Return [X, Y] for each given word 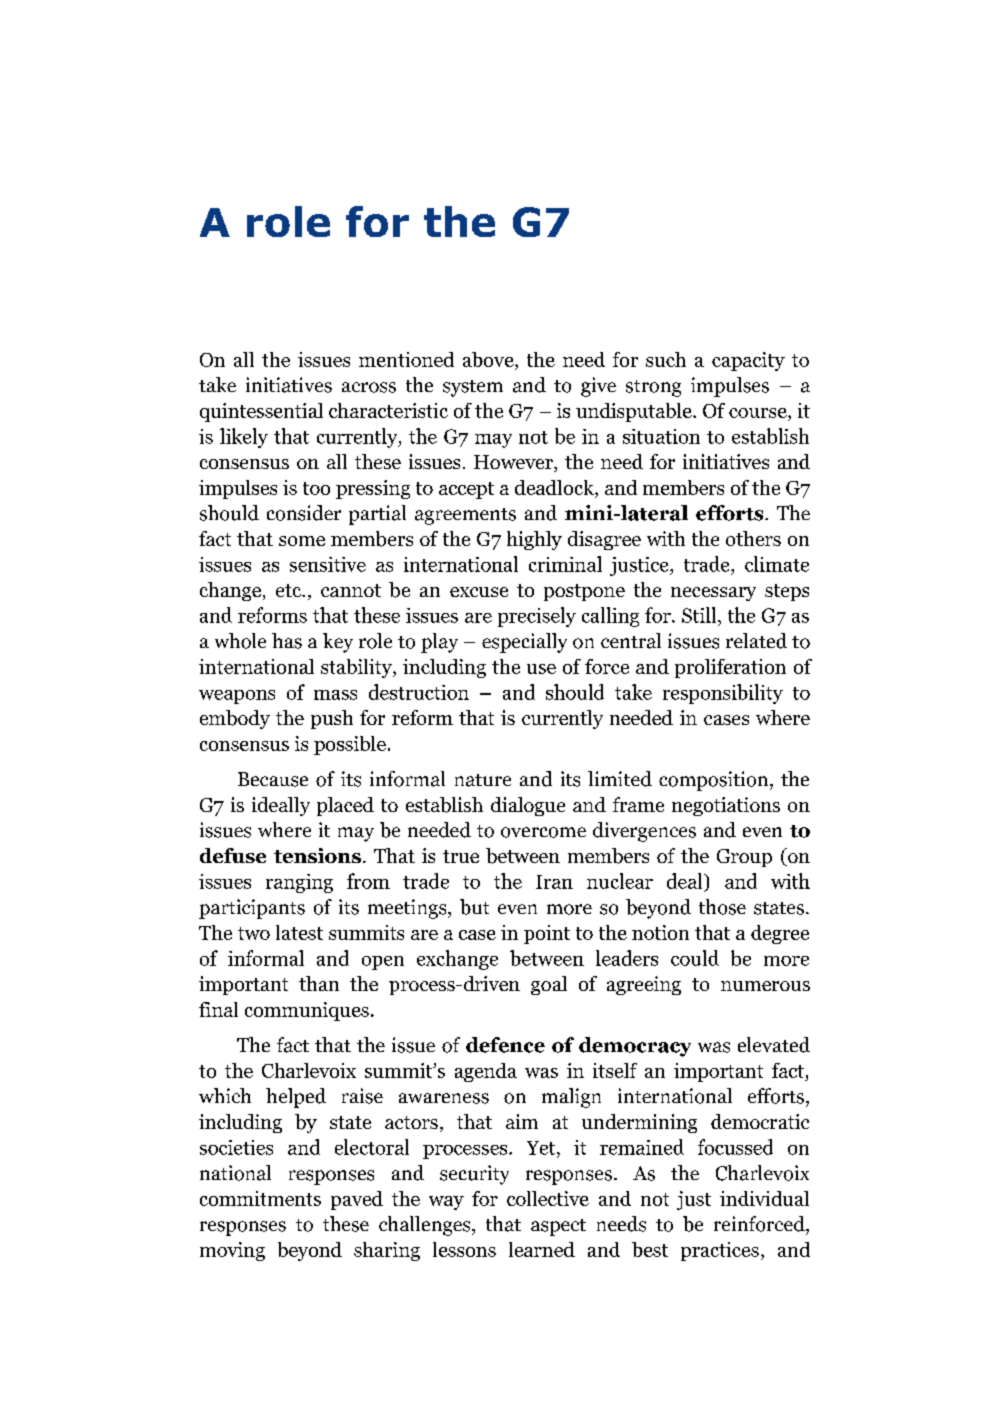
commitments [260, 1198]
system [473, 388]
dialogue [528, 806]
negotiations [726, 806]
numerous [765, 986]
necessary [713, 594]
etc [290, 590]
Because [273, 779]
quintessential [261, 412]
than [319, 983]
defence [505, 1045]
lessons [464, 1249]
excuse [479, 592]
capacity [748, 361]
